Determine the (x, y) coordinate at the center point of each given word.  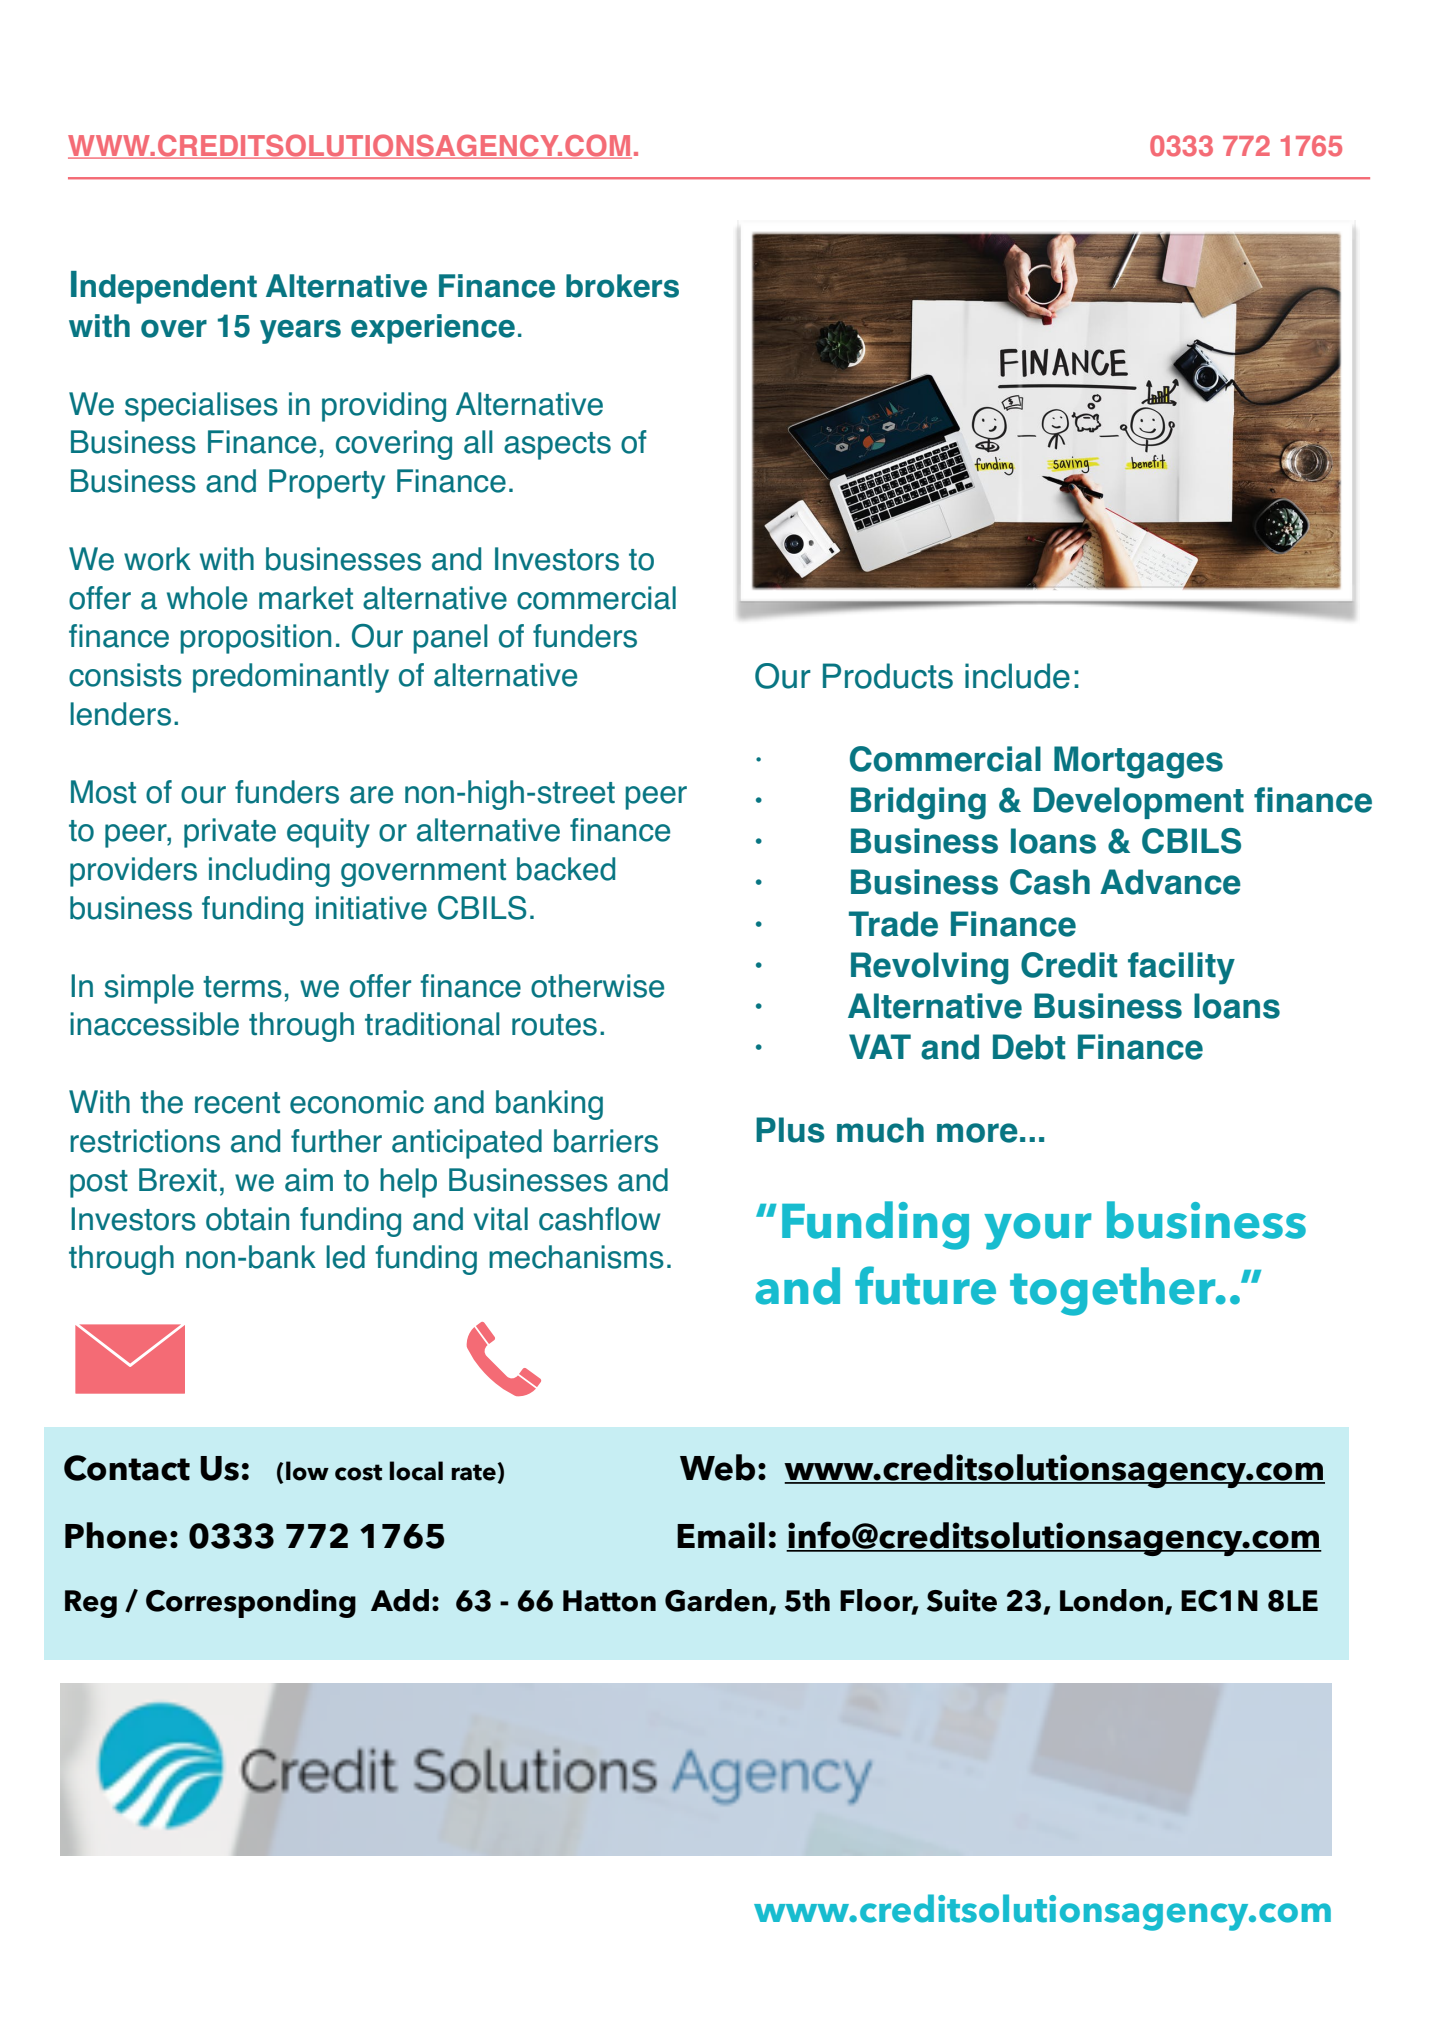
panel (451, 639)
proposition (256, 639)
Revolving (930, 968)
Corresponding (251, 1603)
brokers (622, 286)
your (1038, 1231)
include (1017, 676)
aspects (557, 446)
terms (242, 987)
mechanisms (576, 1257)
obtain (247, 1219)
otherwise (597, 986)
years (300, 332)
